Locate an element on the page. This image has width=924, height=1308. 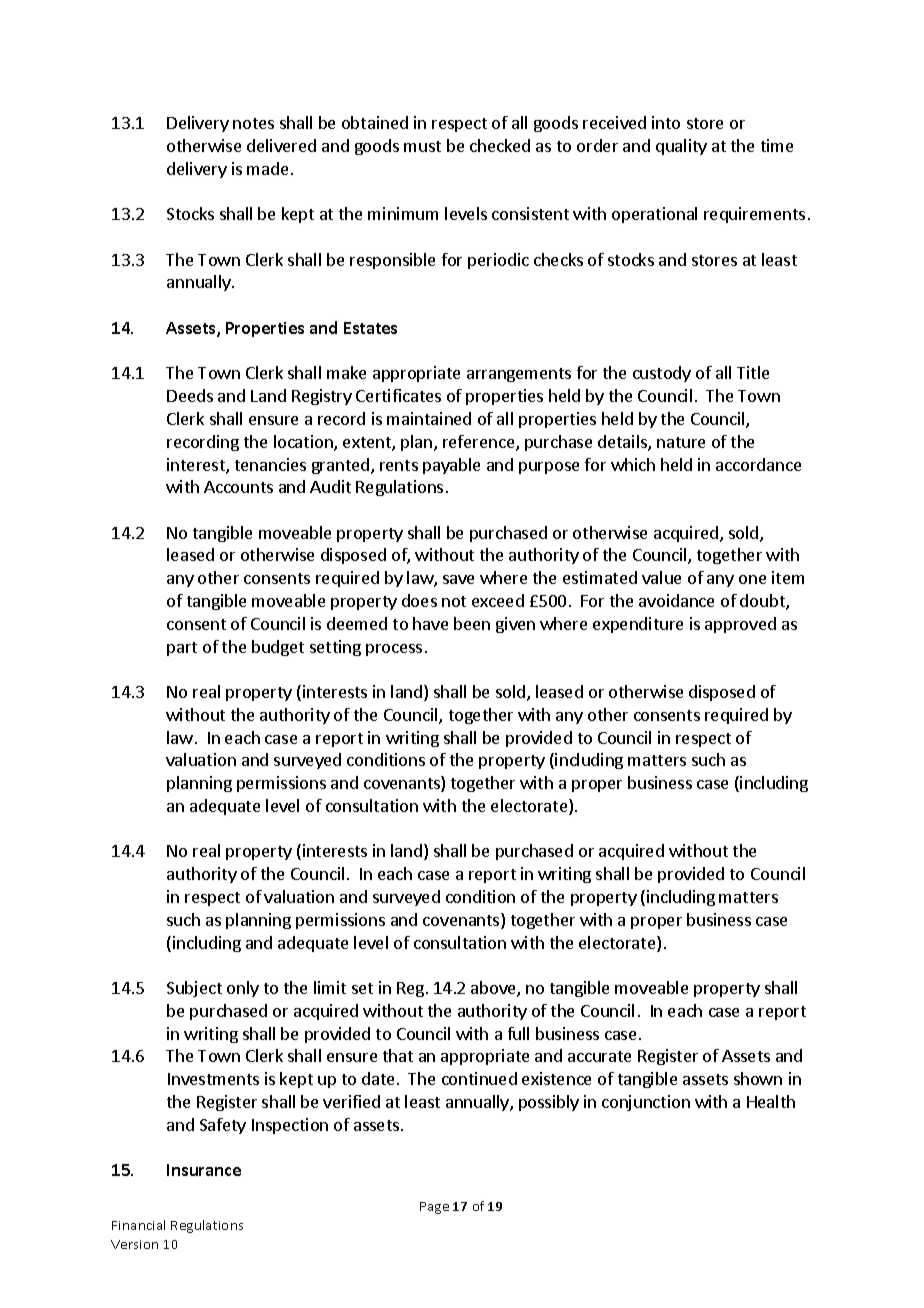
notes is located at coordinates (253, 123).
